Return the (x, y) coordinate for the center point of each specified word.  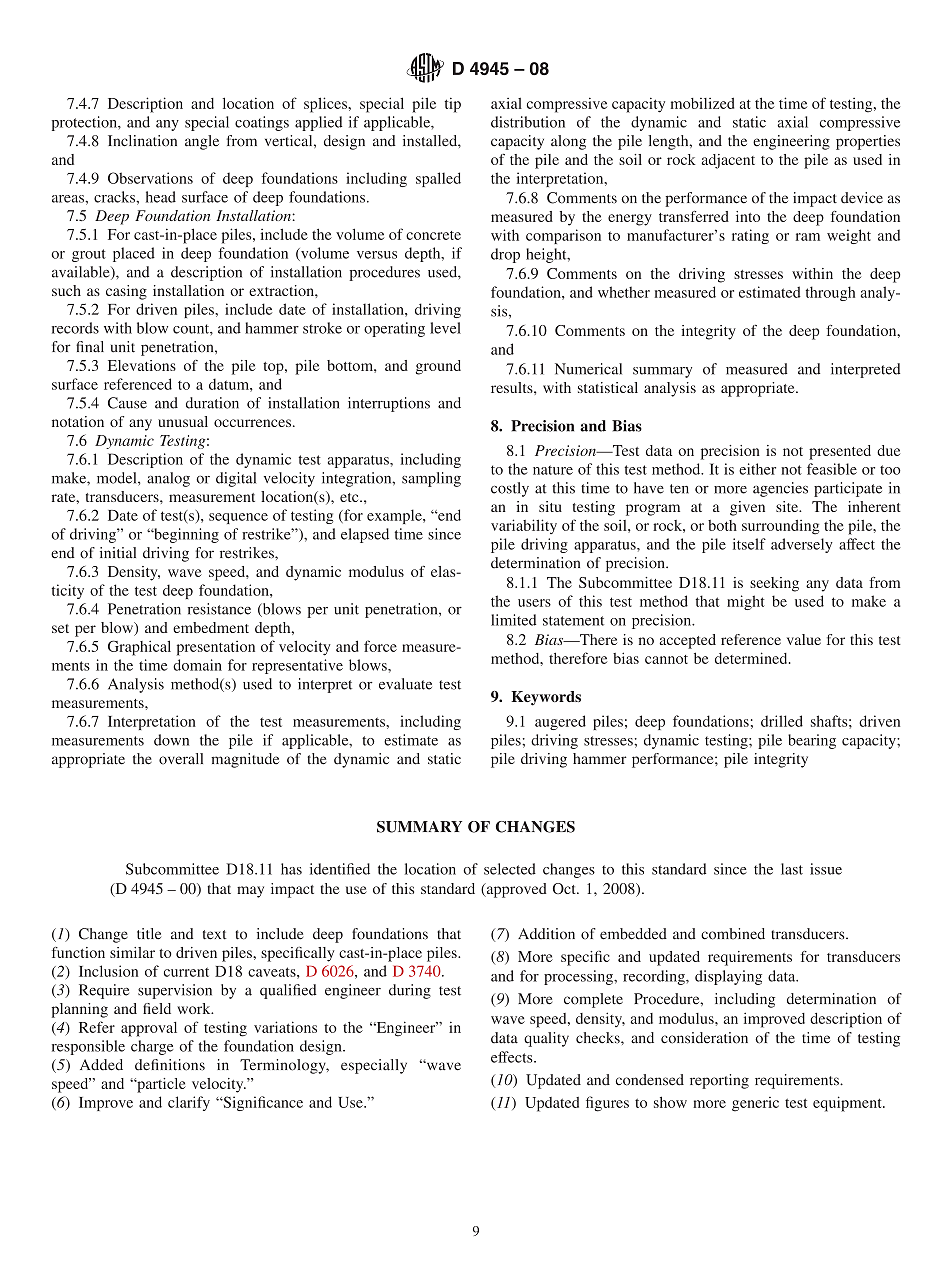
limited (513, 620)
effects (513, 1057)
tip (453, 105)
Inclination (142, 141)
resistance (219, 609)
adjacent (728, 161)
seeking (774, 584)
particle (160, 1085)
